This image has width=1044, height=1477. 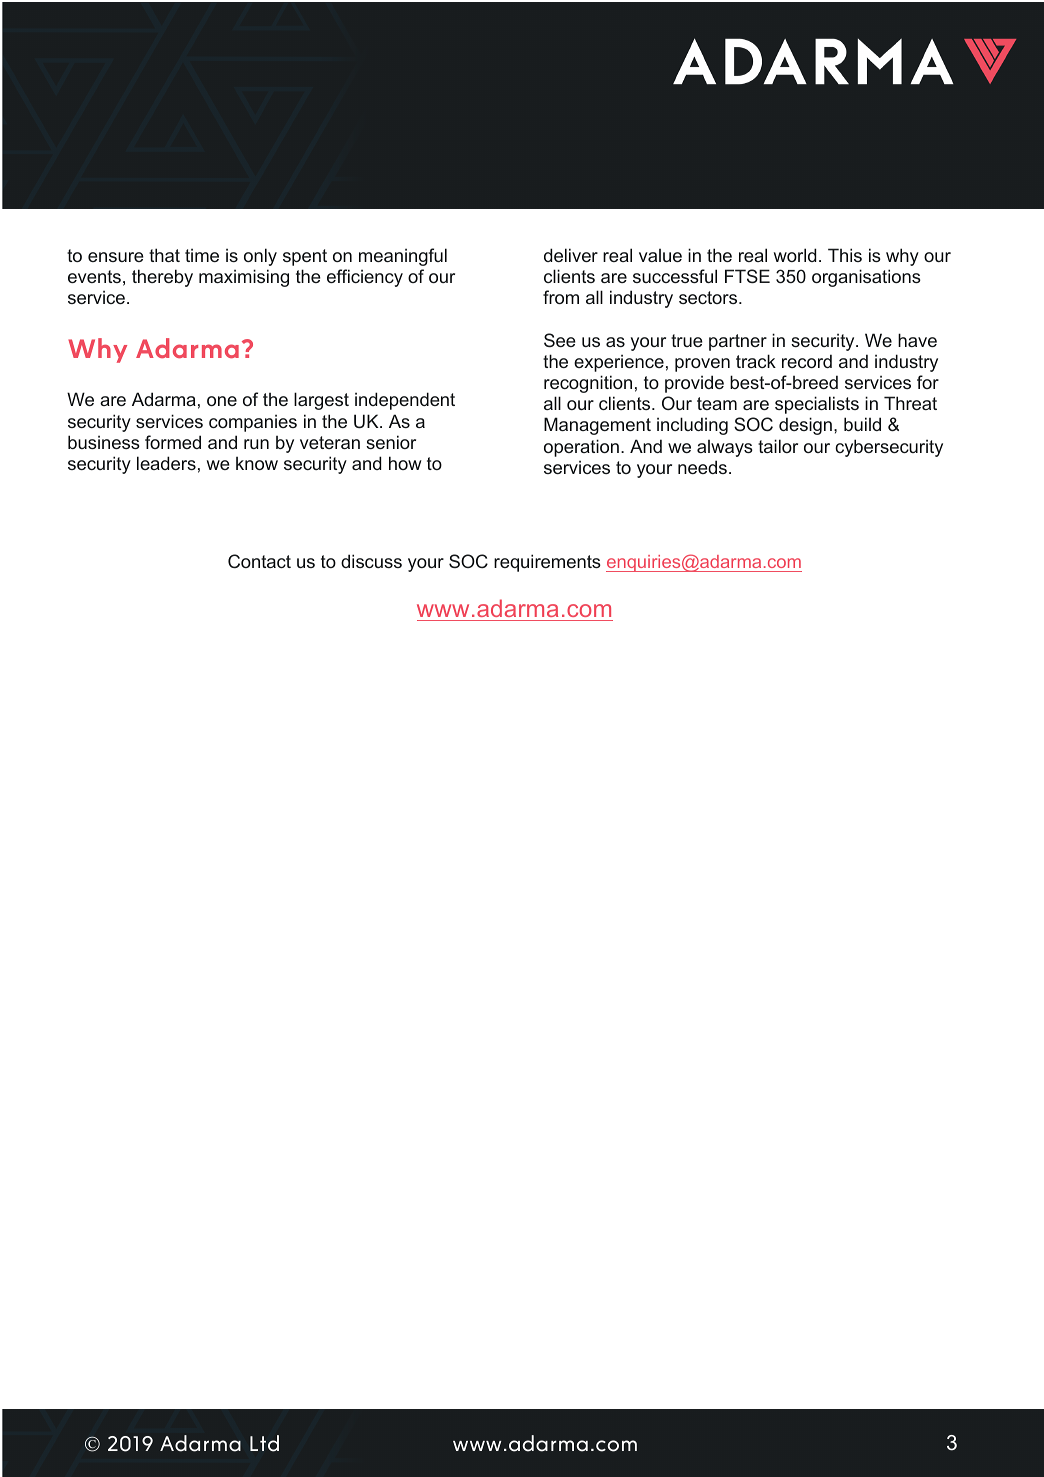 I want to click on needs, so click(x=702, y=467).
